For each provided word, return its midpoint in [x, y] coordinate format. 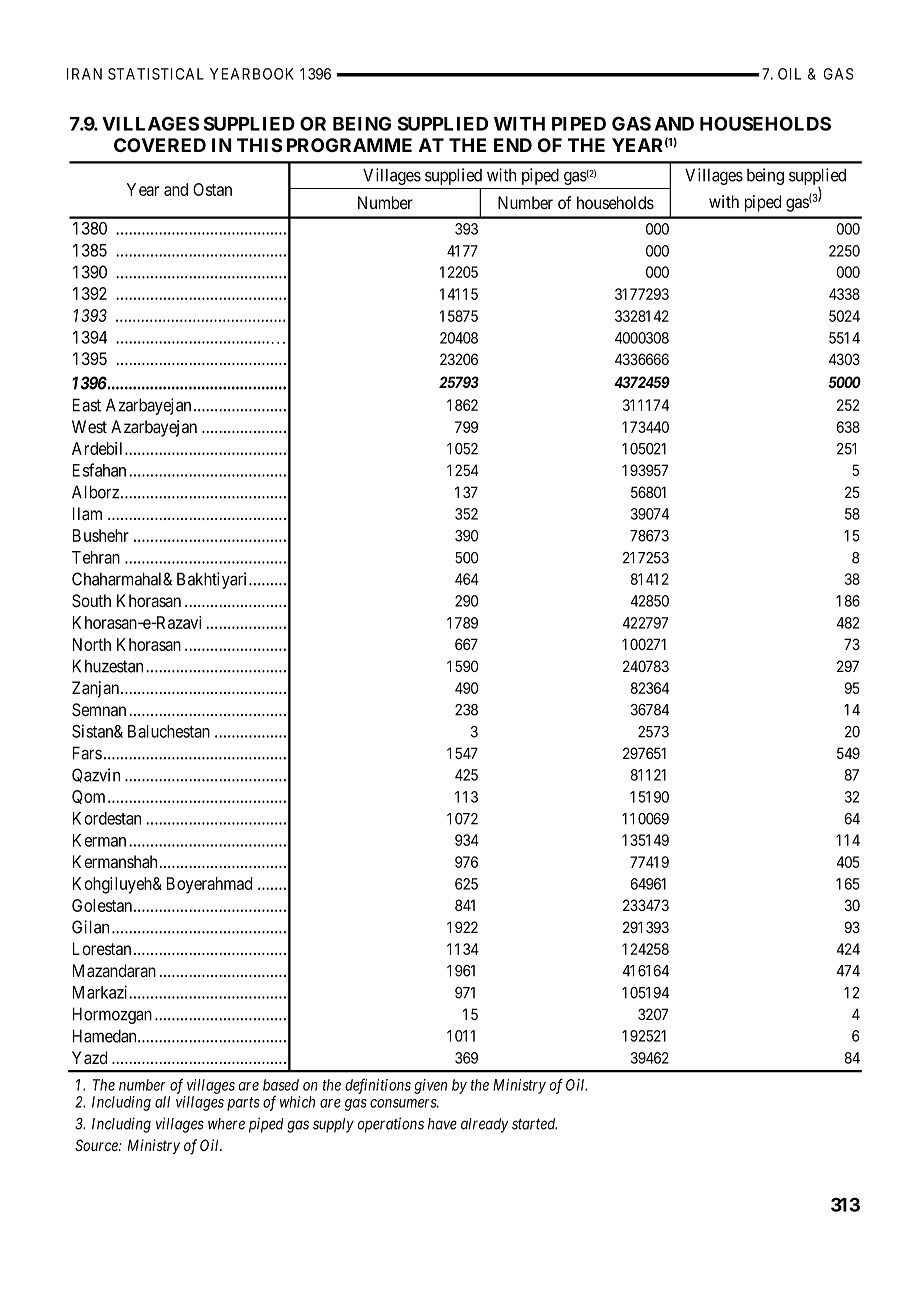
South [91, 601]
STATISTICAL [156, 74]
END [513, 145]
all [162, 1102]
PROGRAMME [349, 145]
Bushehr [101, 535]
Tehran [96, 557]
